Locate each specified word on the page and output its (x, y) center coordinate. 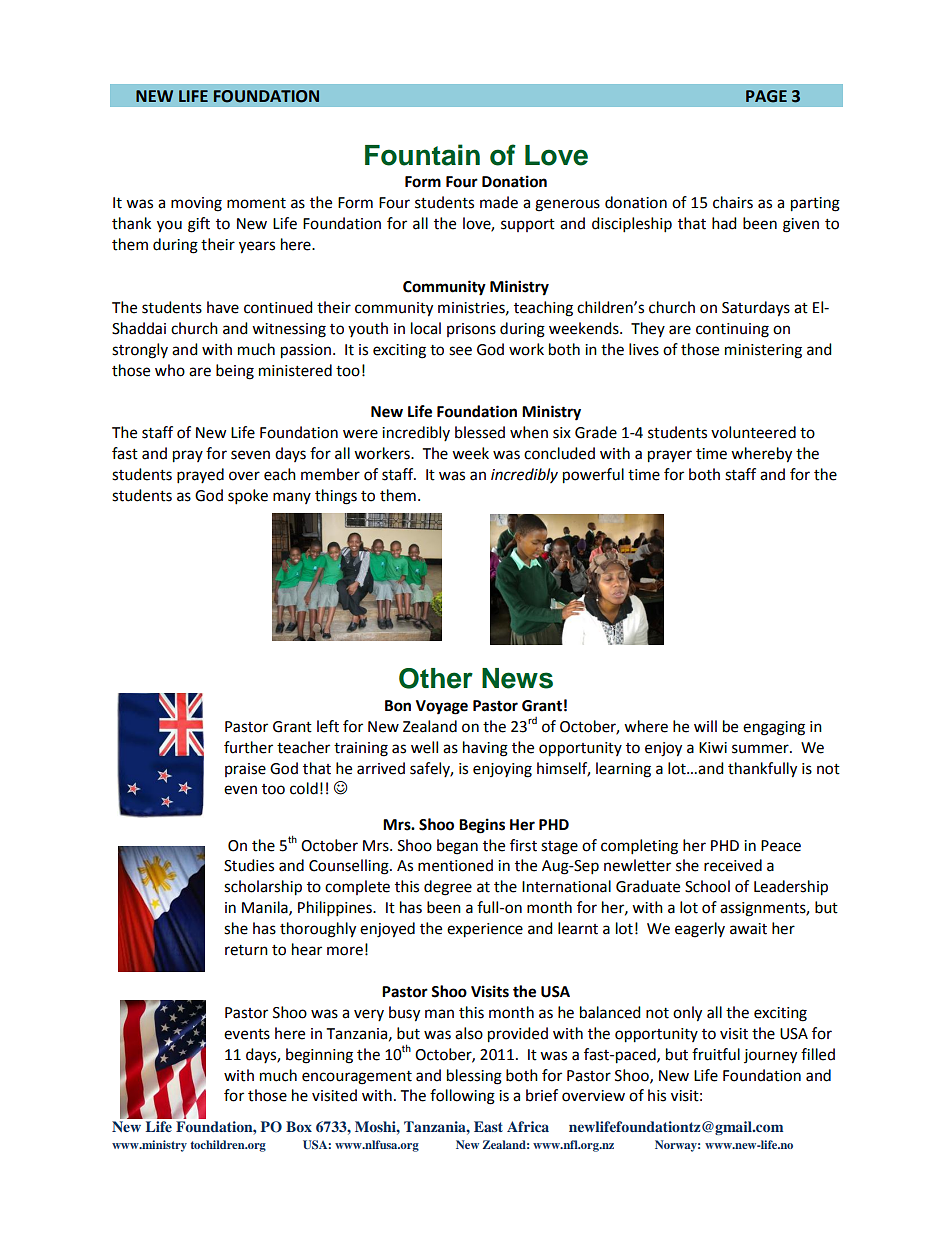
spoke (248, 497)
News (517, 678)
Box (299, 1126)
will (705, 726)
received (733, 865)
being (235, 372)
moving (196, 204)
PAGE (766, 96)
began (457, 847)
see (460, 351)
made (499, 202)
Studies (249, 865)
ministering (763, 351)
